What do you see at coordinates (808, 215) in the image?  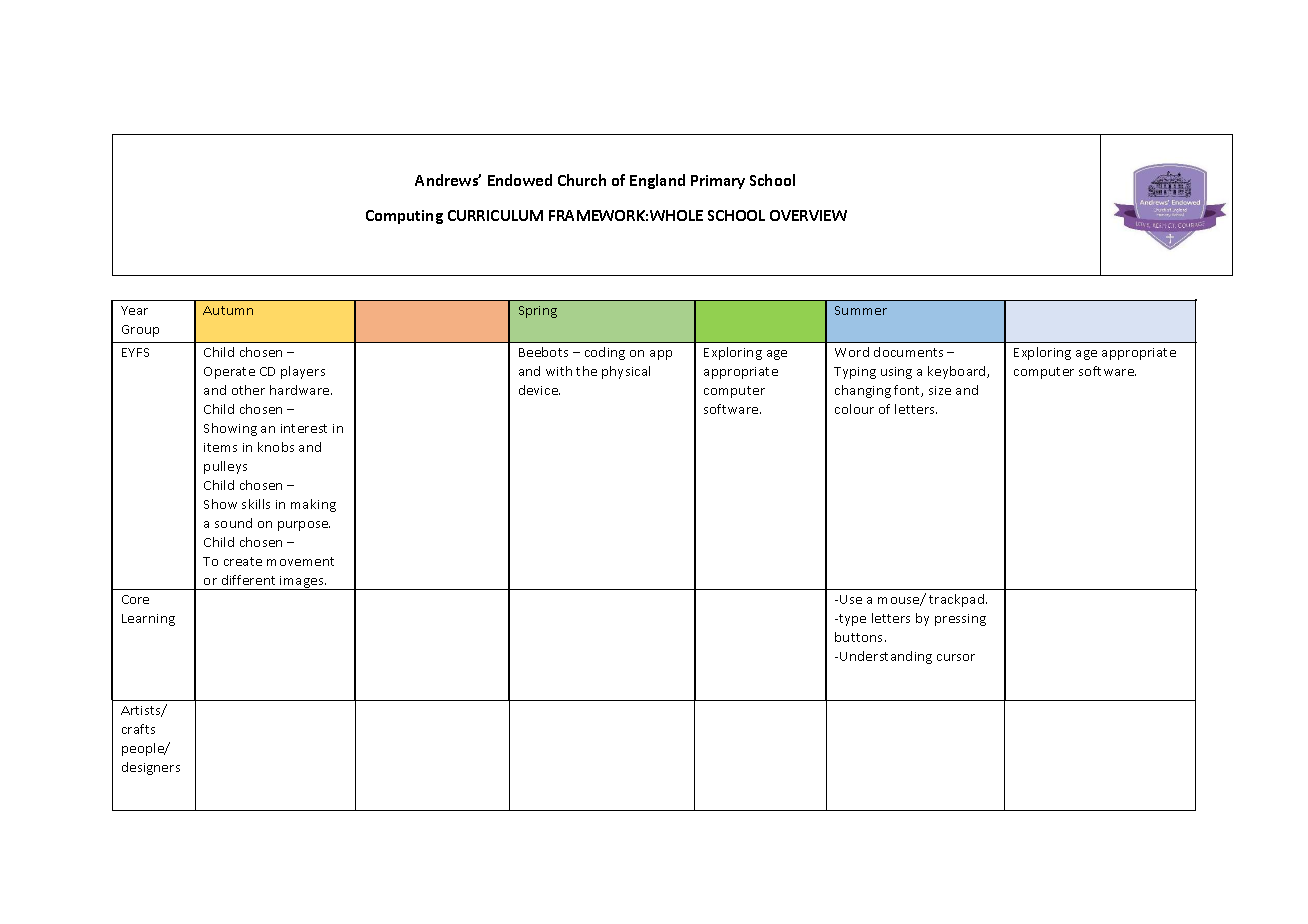 I see `OVERVIEW` at bounding box center [808, 215].
